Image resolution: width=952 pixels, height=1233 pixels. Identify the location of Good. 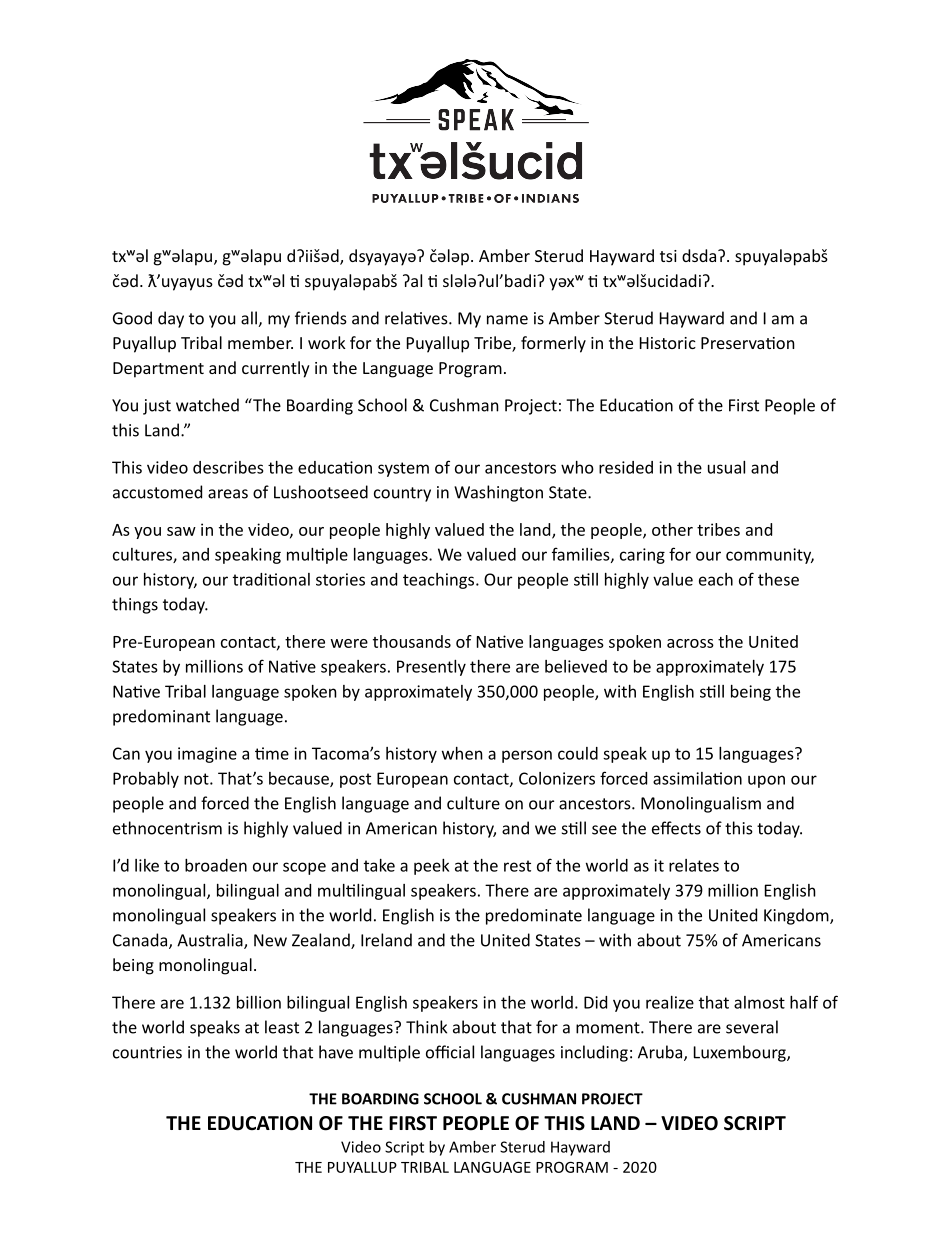
(132, 318).
